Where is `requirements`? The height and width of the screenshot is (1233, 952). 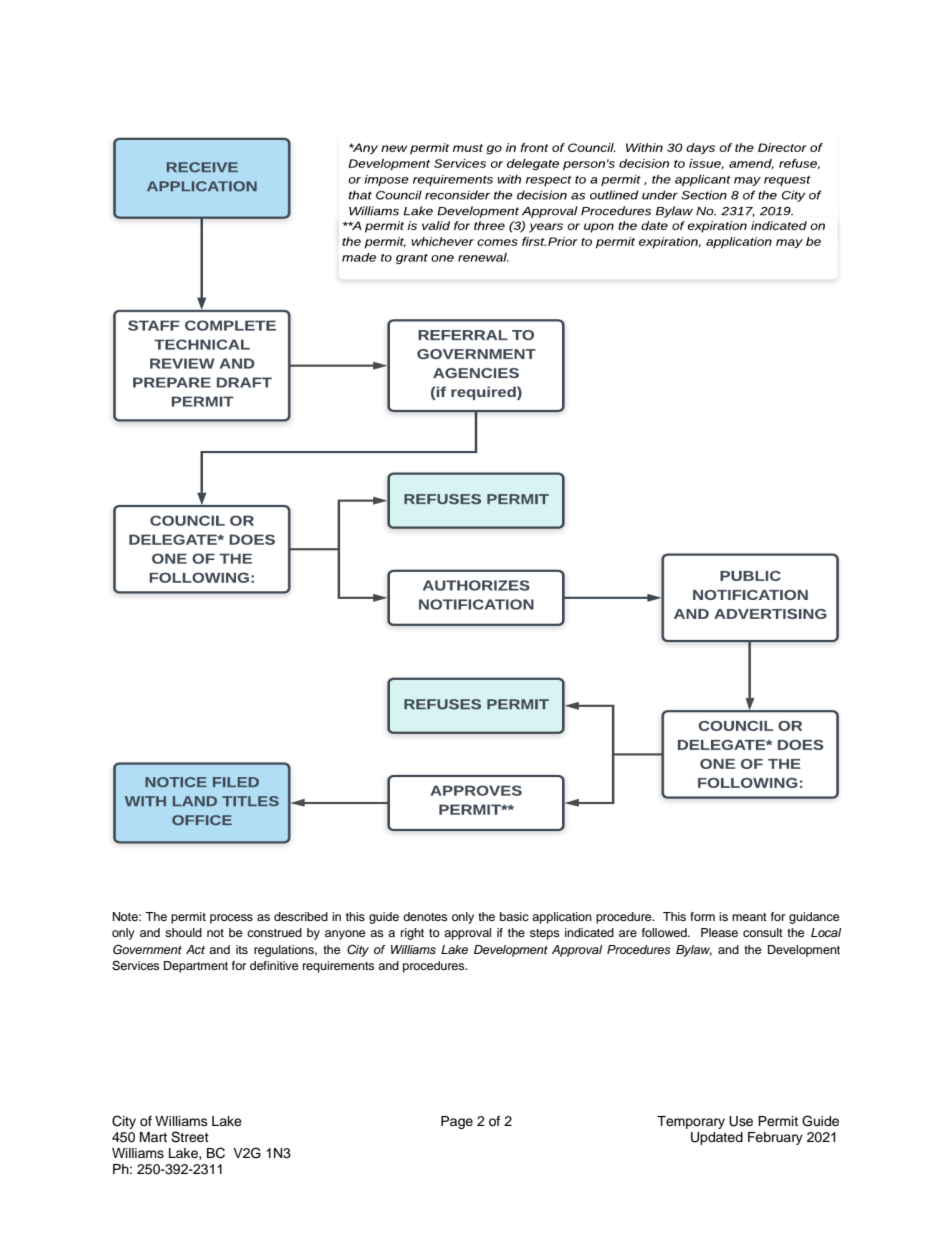 requirements is located at coordinates (339, 967).
